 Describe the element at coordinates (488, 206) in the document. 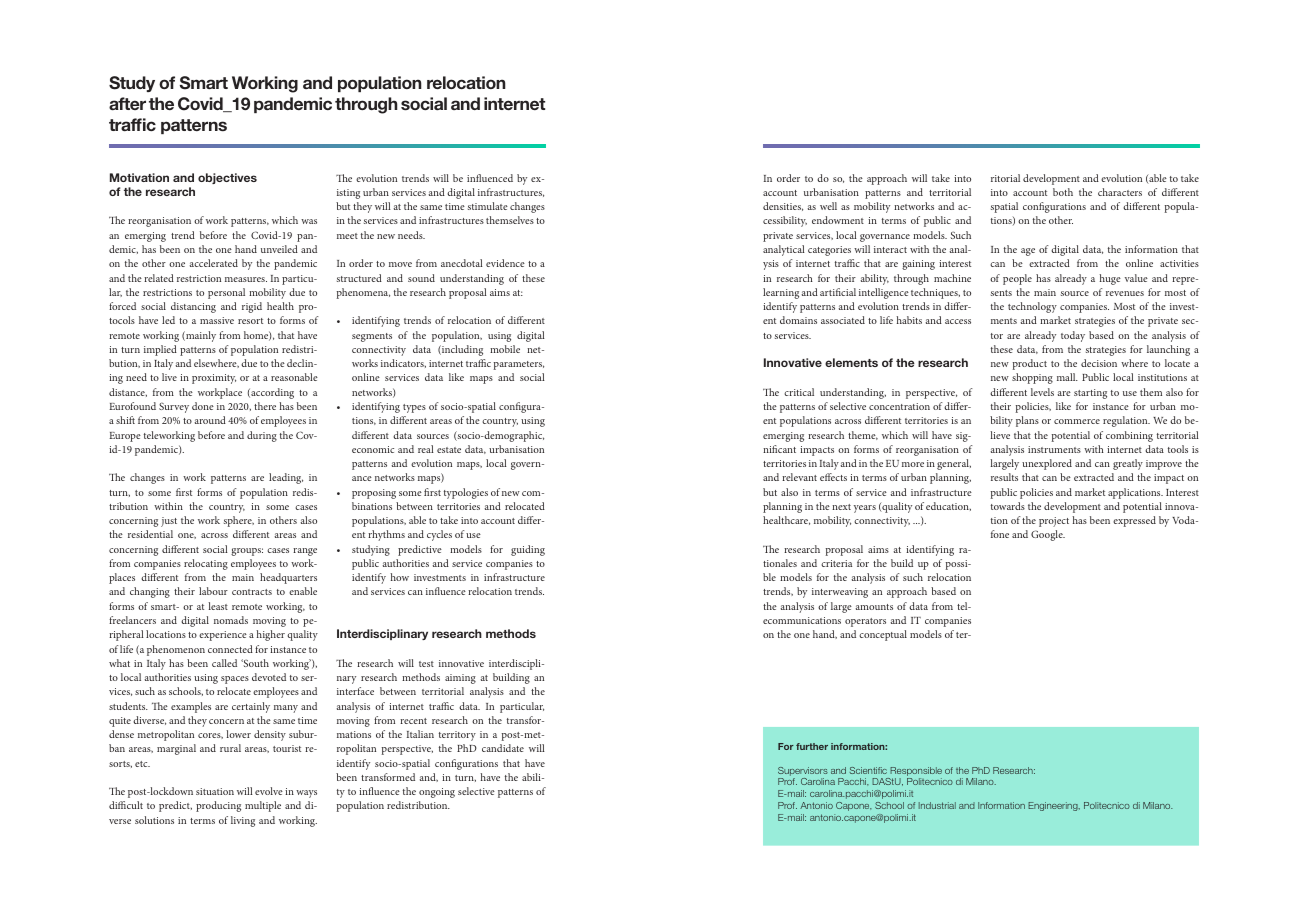

I see `stimulate` at that location.
